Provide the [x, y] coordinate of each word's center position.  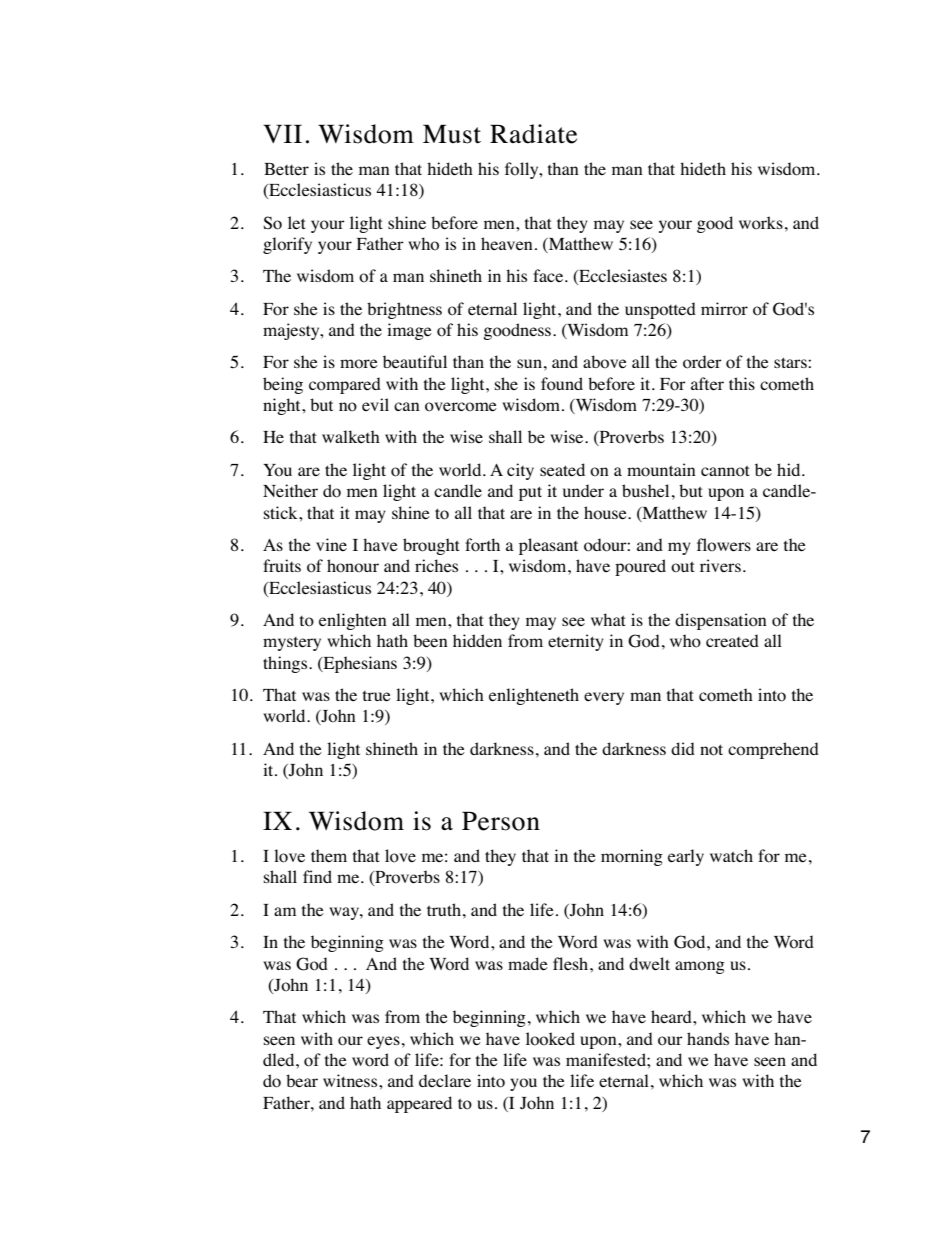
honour [353, 566]
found [562, 384]
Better [286, 169]
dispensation [721, 621]
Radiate [533, 134]
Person [501, 821]
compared [345, 385]
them [329, 855]
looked [550, 1039]
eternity [576, 642]
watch [731, 855]
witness [351, 1080]
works [761, 223]
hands [708, 1038]
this [742, 383]
